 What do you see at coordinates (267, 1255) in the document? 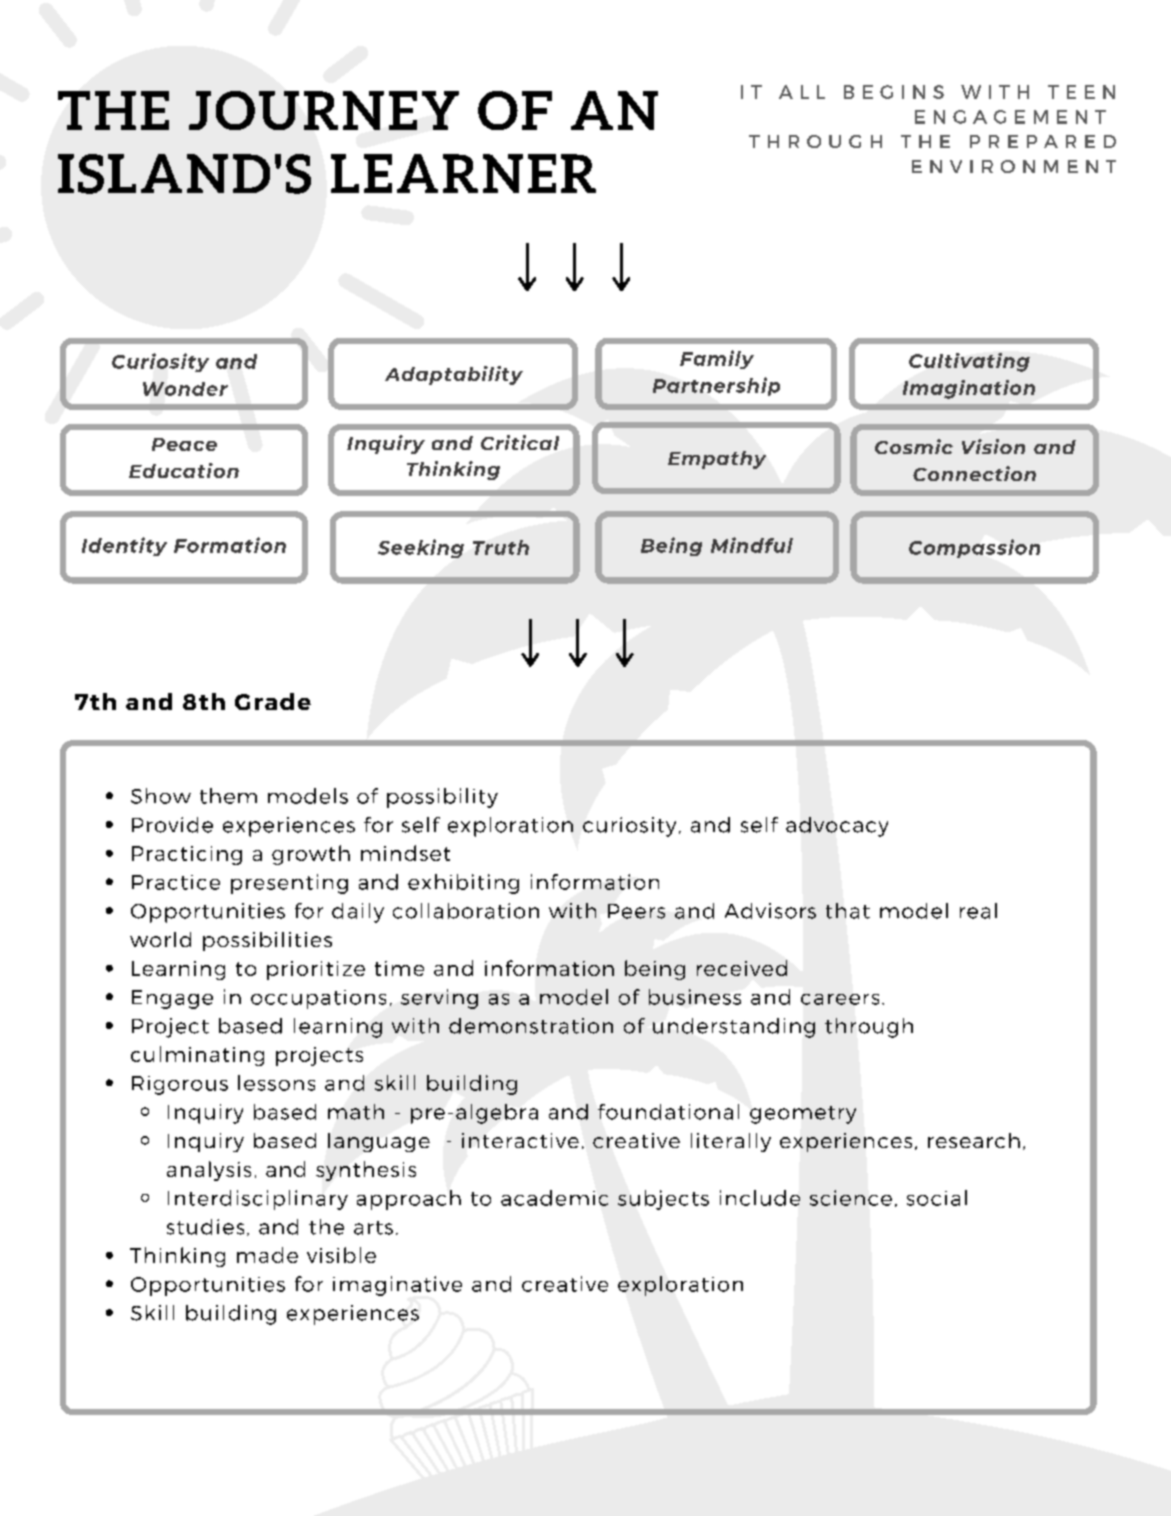
I see `made` at bounding box center [267, 1255].
